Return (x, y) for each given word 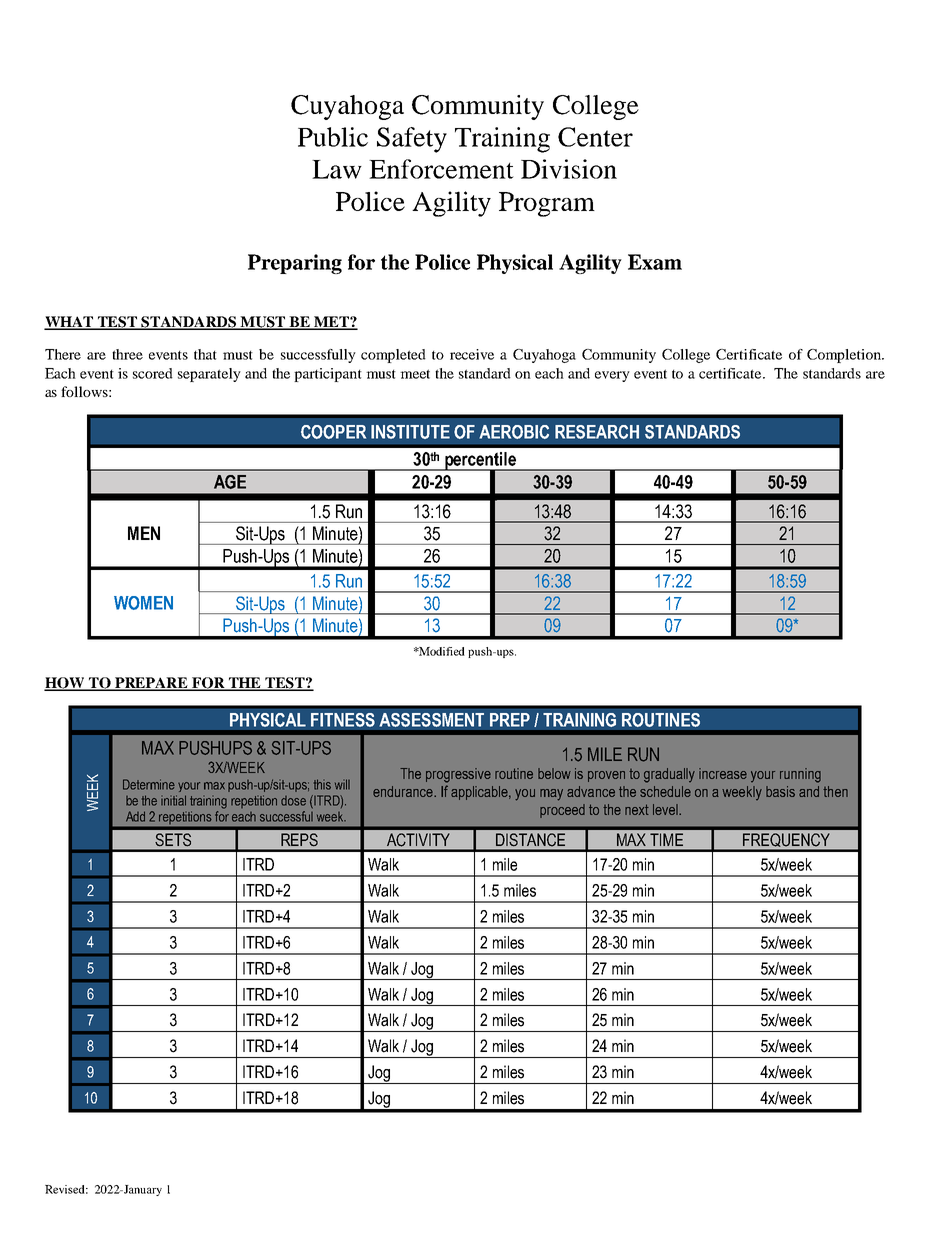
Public (333, 137)
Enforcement (441, 169)
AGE (230, 482)
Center (595, 137)
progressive (458, 775)
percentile (480, 462)
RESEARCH (597, 432)
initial (173, 800)
